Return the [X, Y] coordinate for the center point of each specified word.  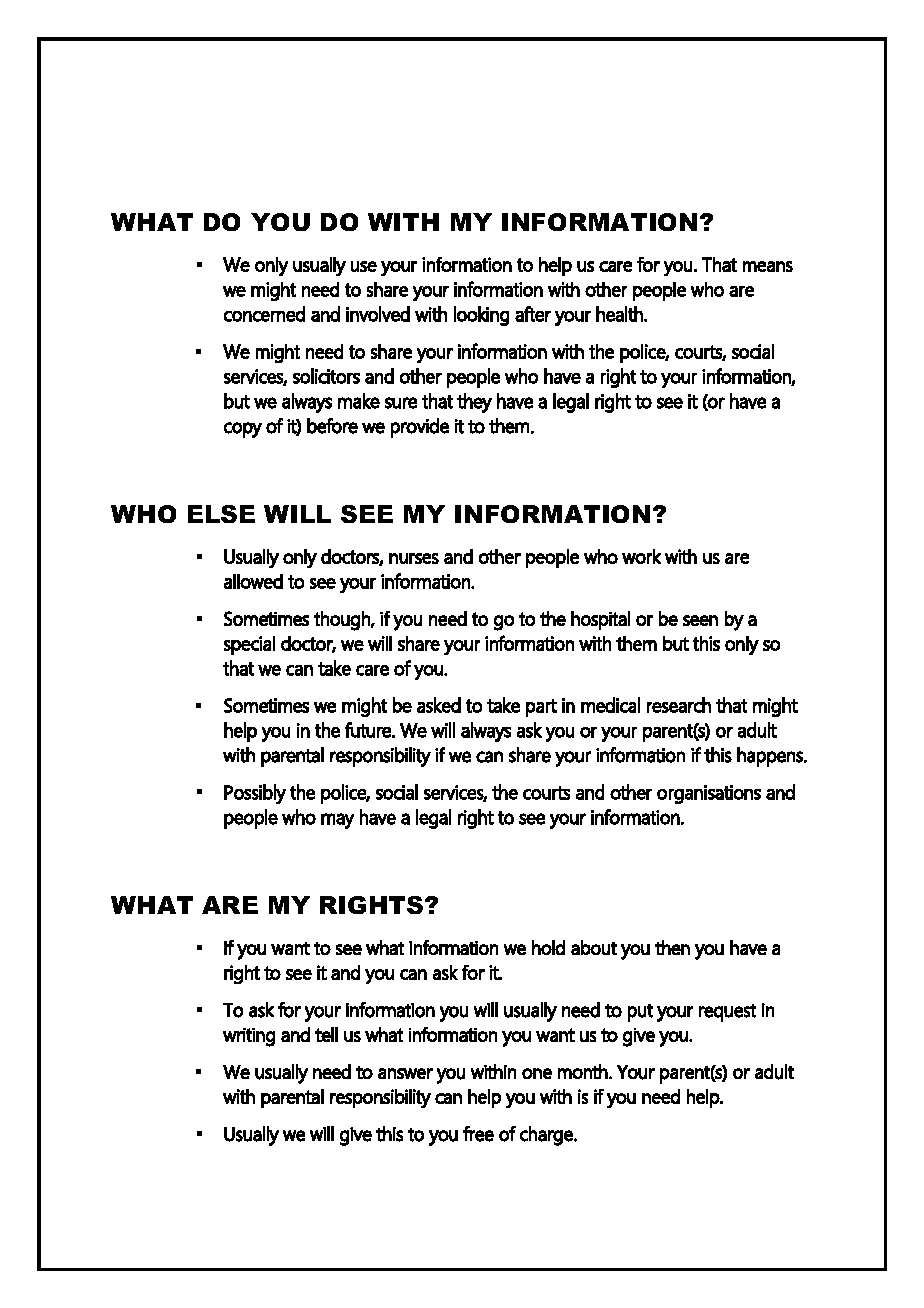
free [478, 1134]
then [672, 947]
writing [249, 1037]
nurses [414, 558]
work [641, 556]
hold [548, 947]
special [249, 645]
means [768, 266]
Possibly [255, 794]
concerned [264, 314]
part [541, 708]
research [679, 705]
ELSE [221, 514]
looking [481, 316]
